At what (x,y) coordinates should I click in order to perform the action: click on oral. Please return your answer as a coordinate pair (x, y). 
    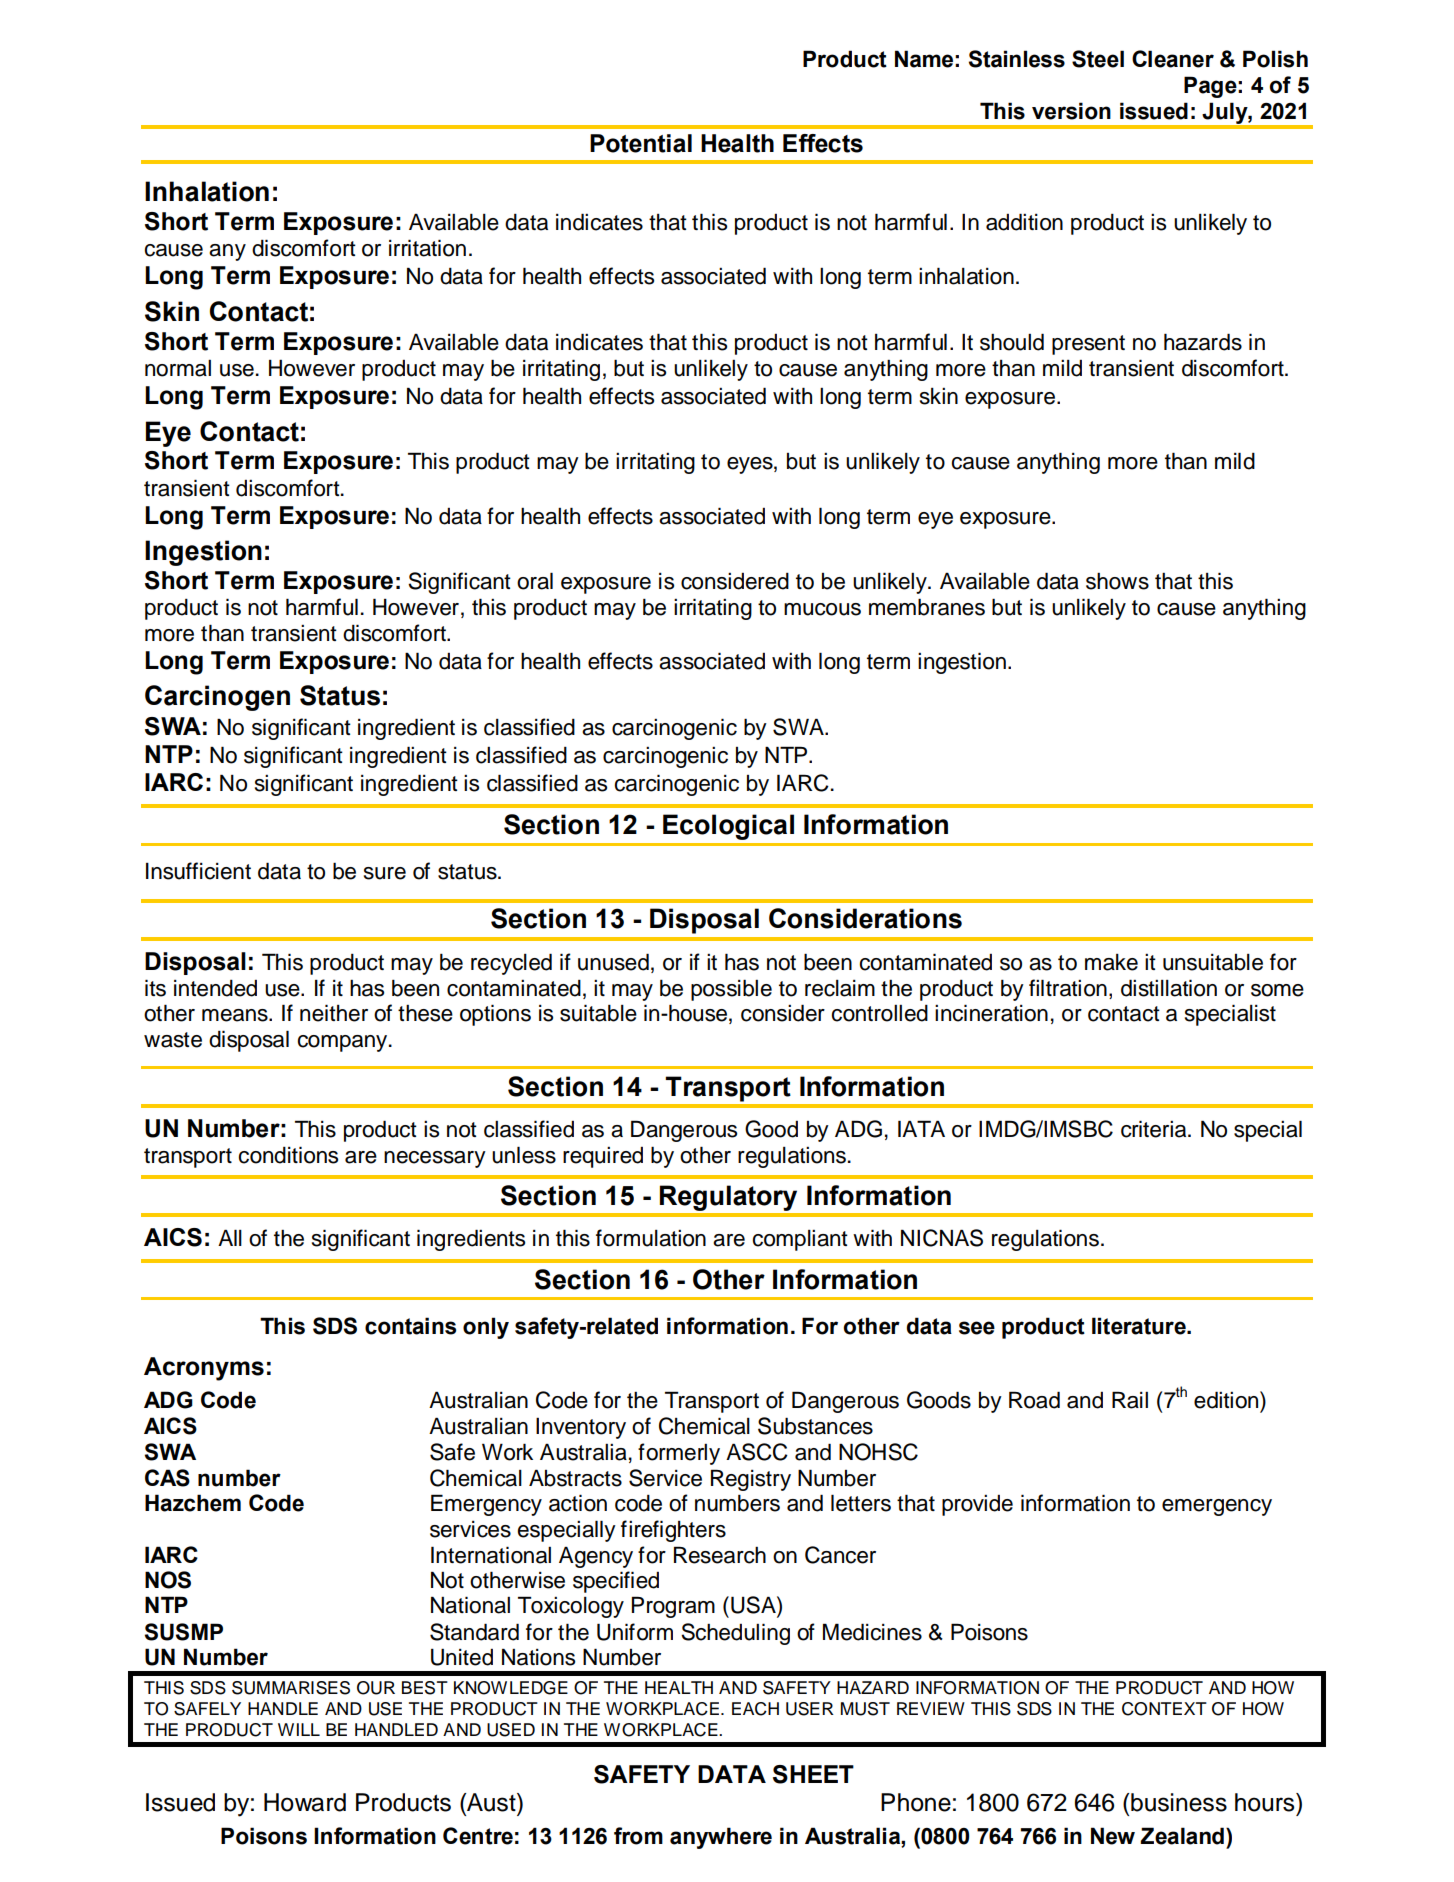
    Looking at the image, I should click on (535, 581).
